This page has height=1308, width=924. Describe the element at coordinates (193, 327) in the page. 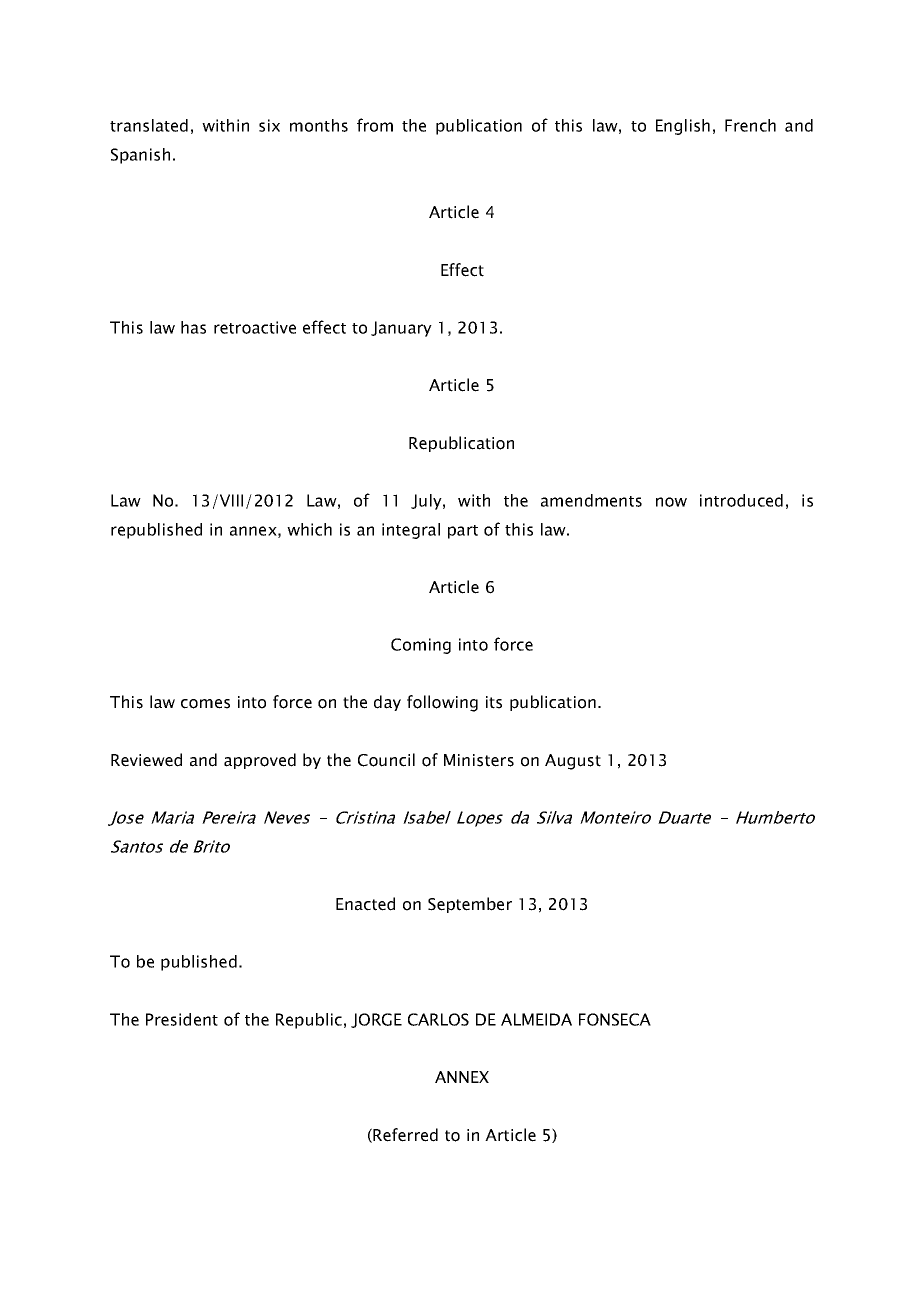

I see `has` at that location.
